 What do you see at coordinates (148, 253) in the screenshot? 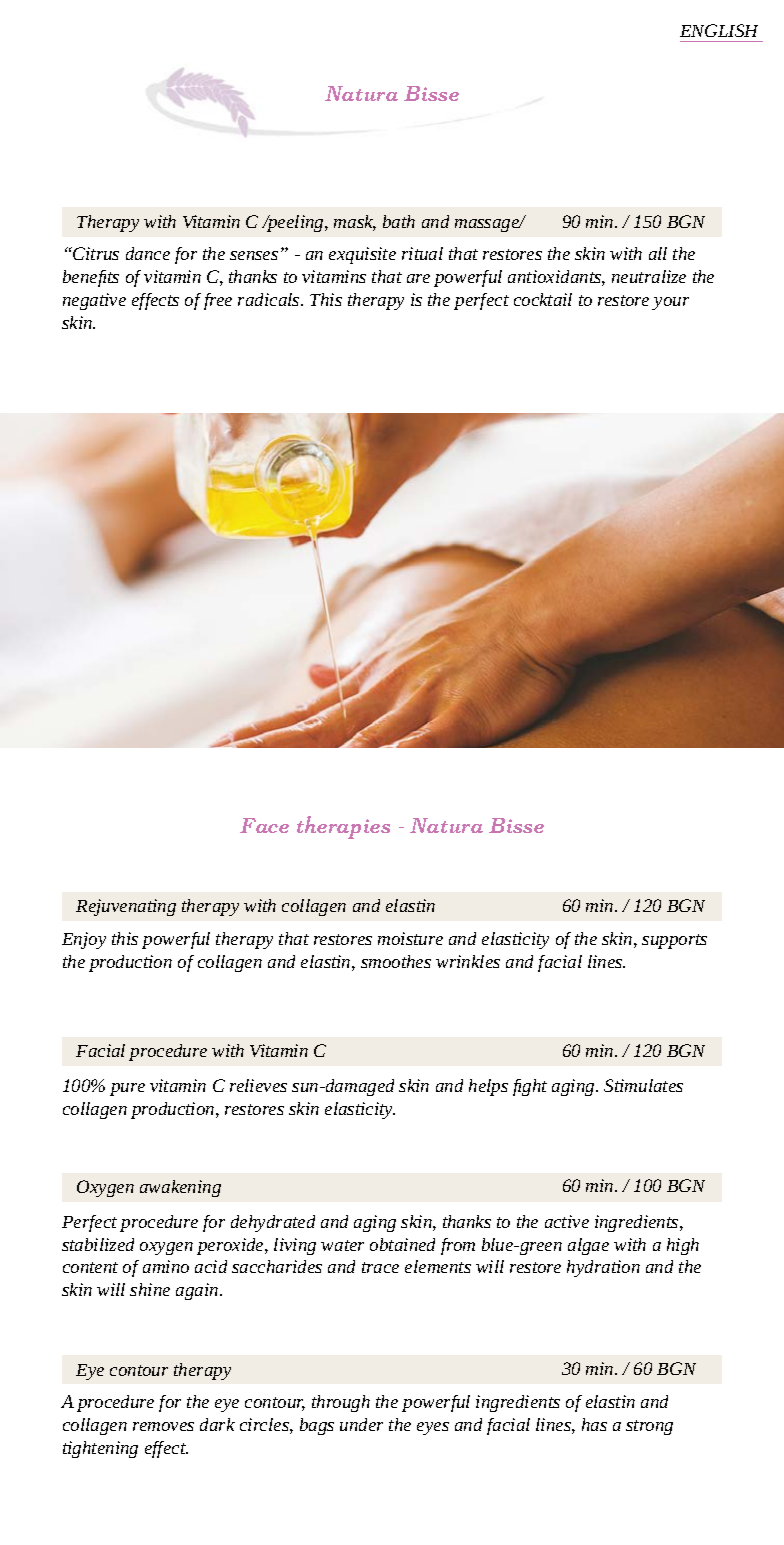
I see `dance` at bounding box center [148, 253].
